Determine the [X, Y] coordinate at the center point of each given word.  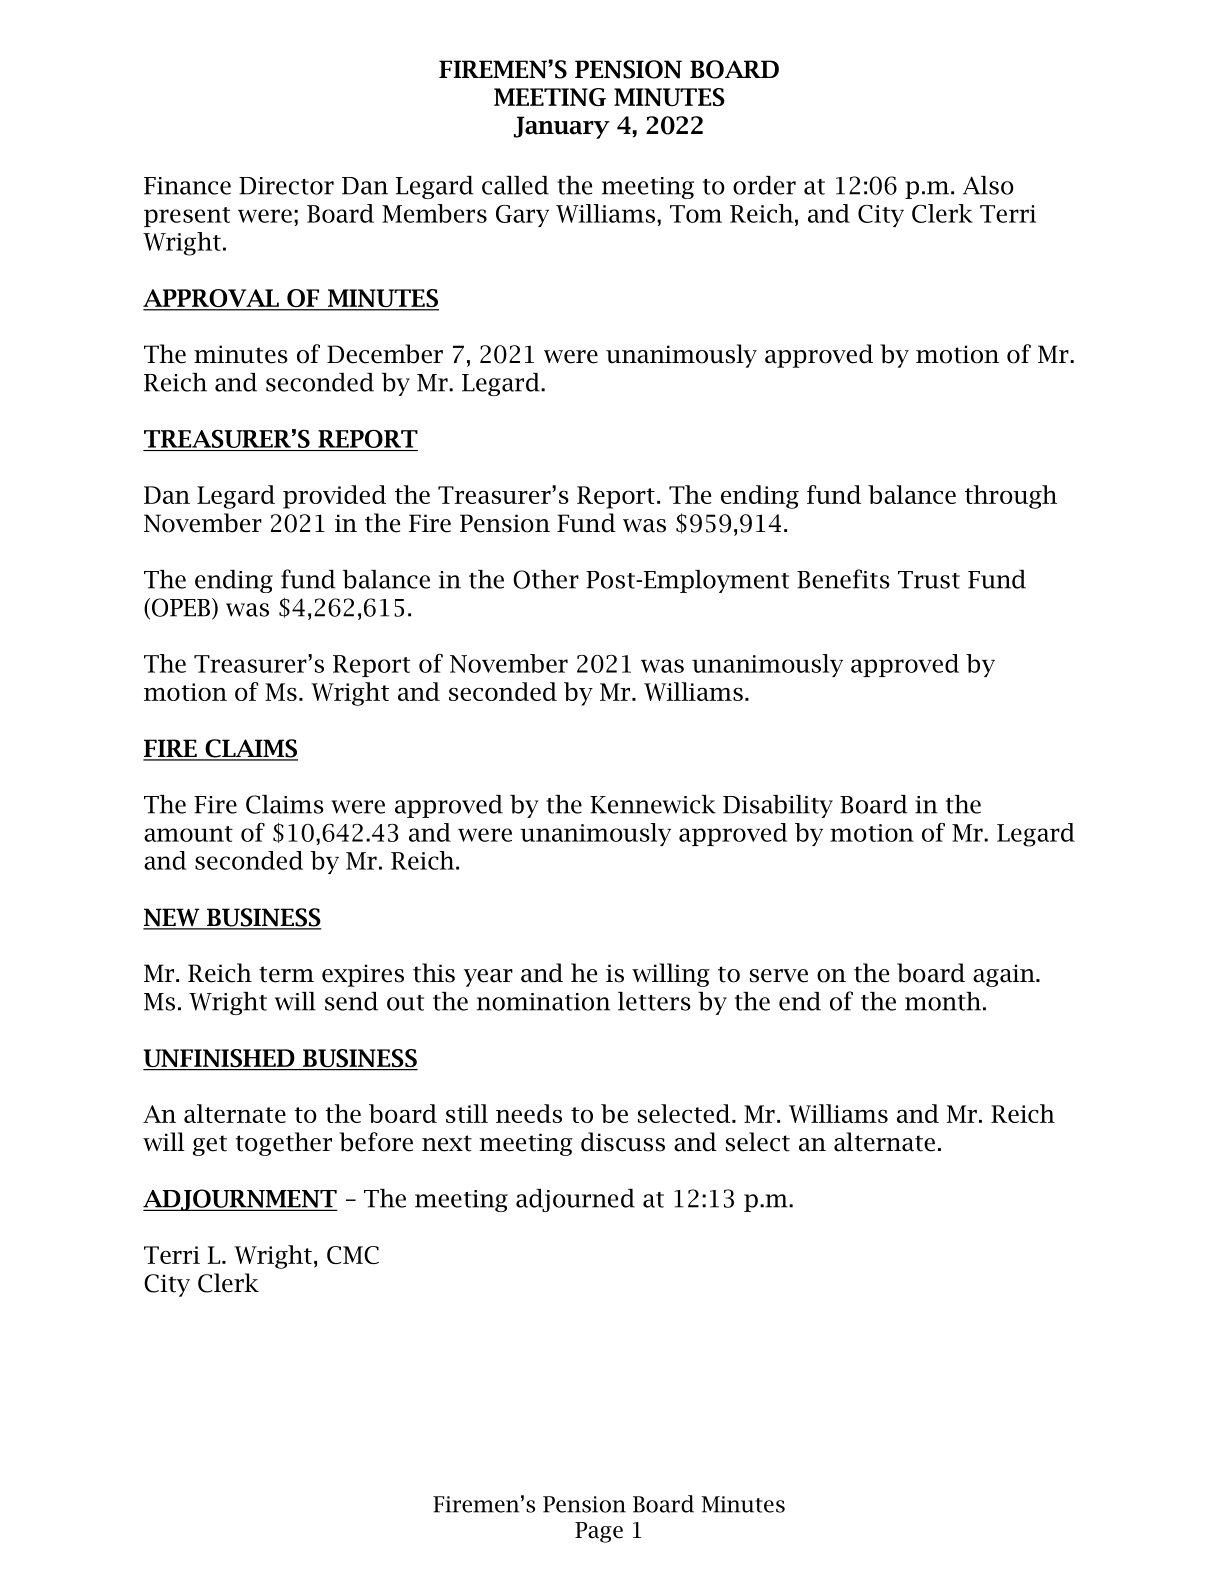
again [1005, 975]
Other [546, 579]
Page [599, 1532]
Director [286, 186]
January [562, 127]
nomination [543, 1002]
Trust [929, 580]
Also [988, 185]
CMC [353, 1255]
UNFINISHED [220, 1059]
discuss [623, 1142]
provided [334, 497]
